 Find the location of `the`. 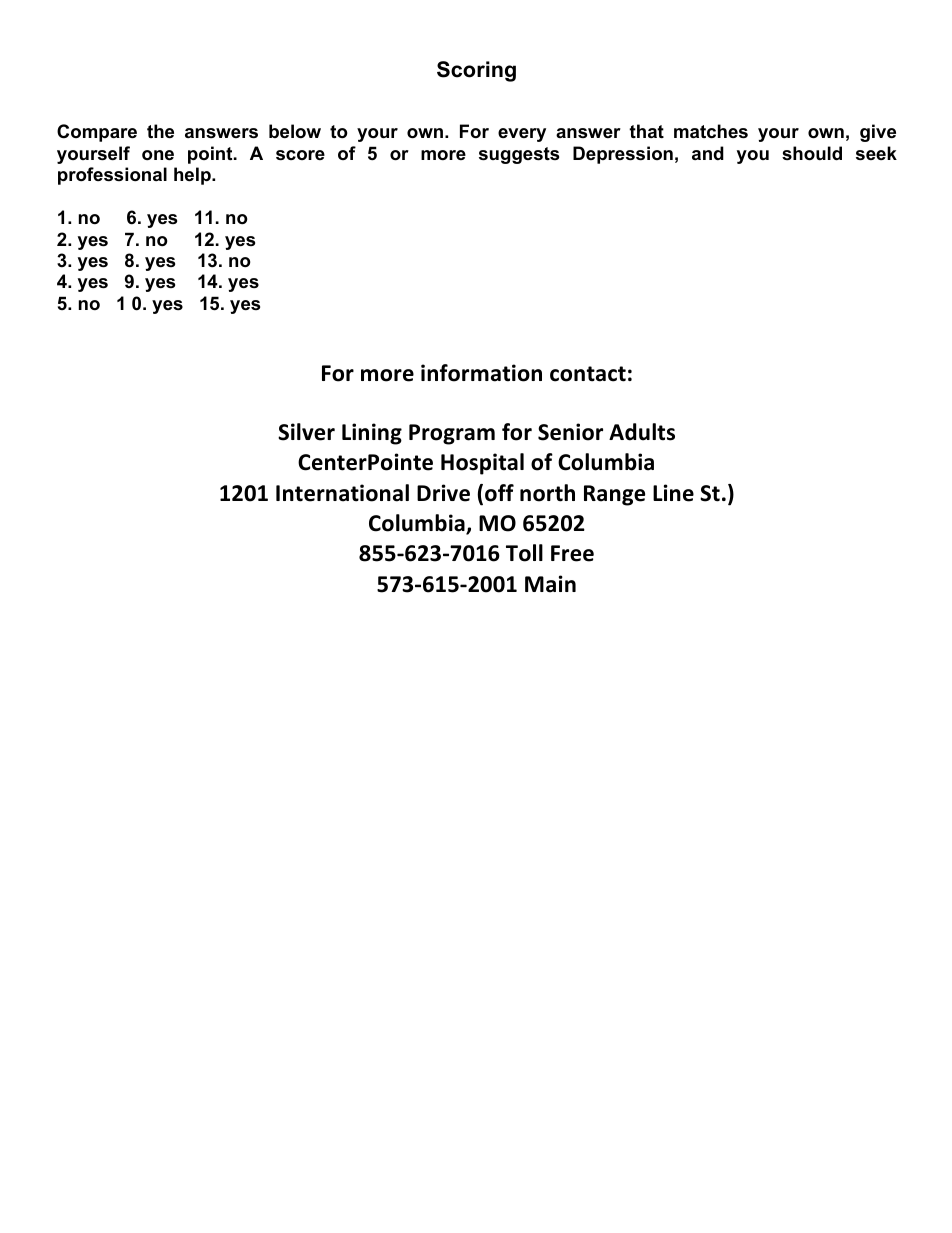

the is located at coordinates (160, 131).
